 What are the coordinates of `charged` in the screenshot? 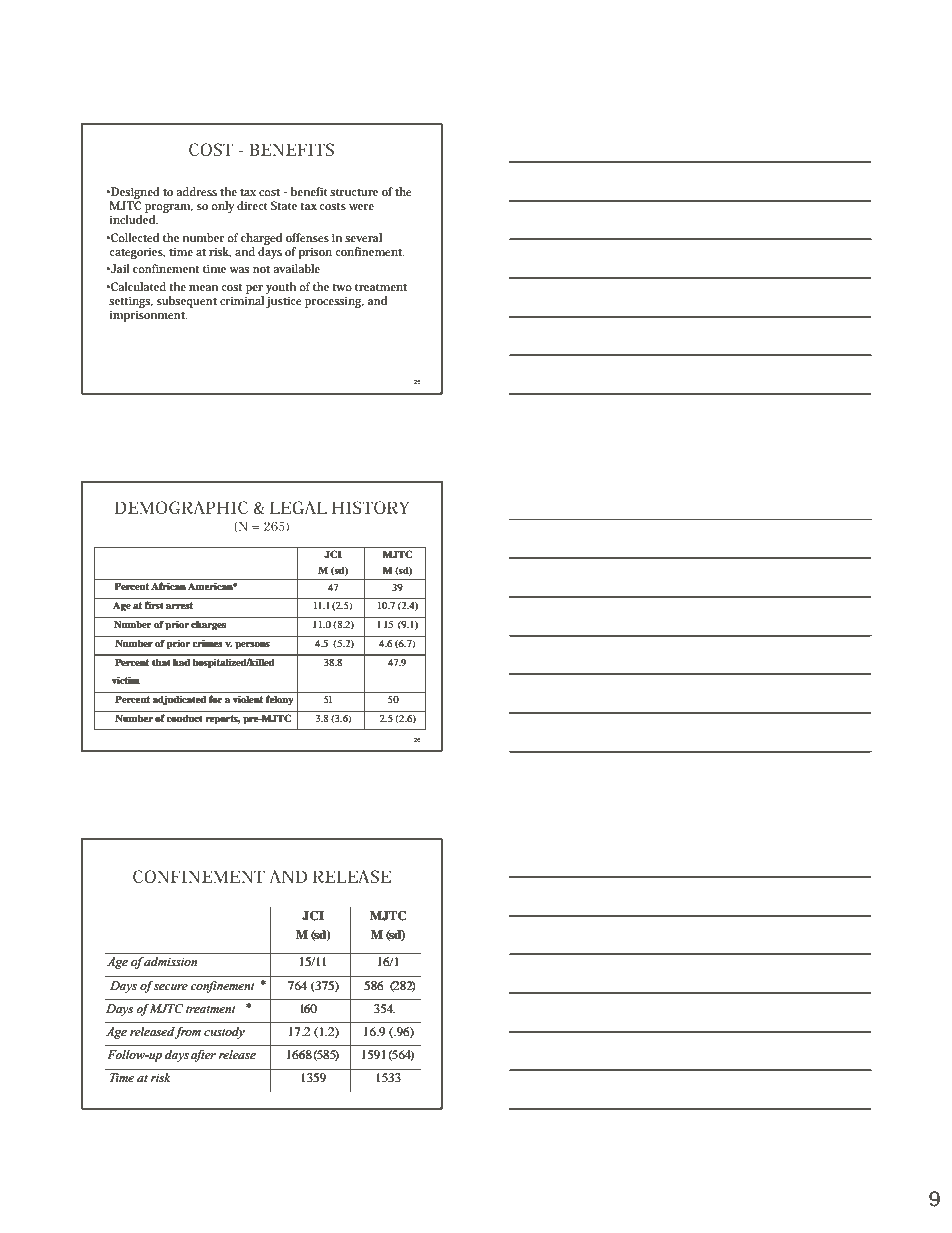 It's located at (261, 239).
